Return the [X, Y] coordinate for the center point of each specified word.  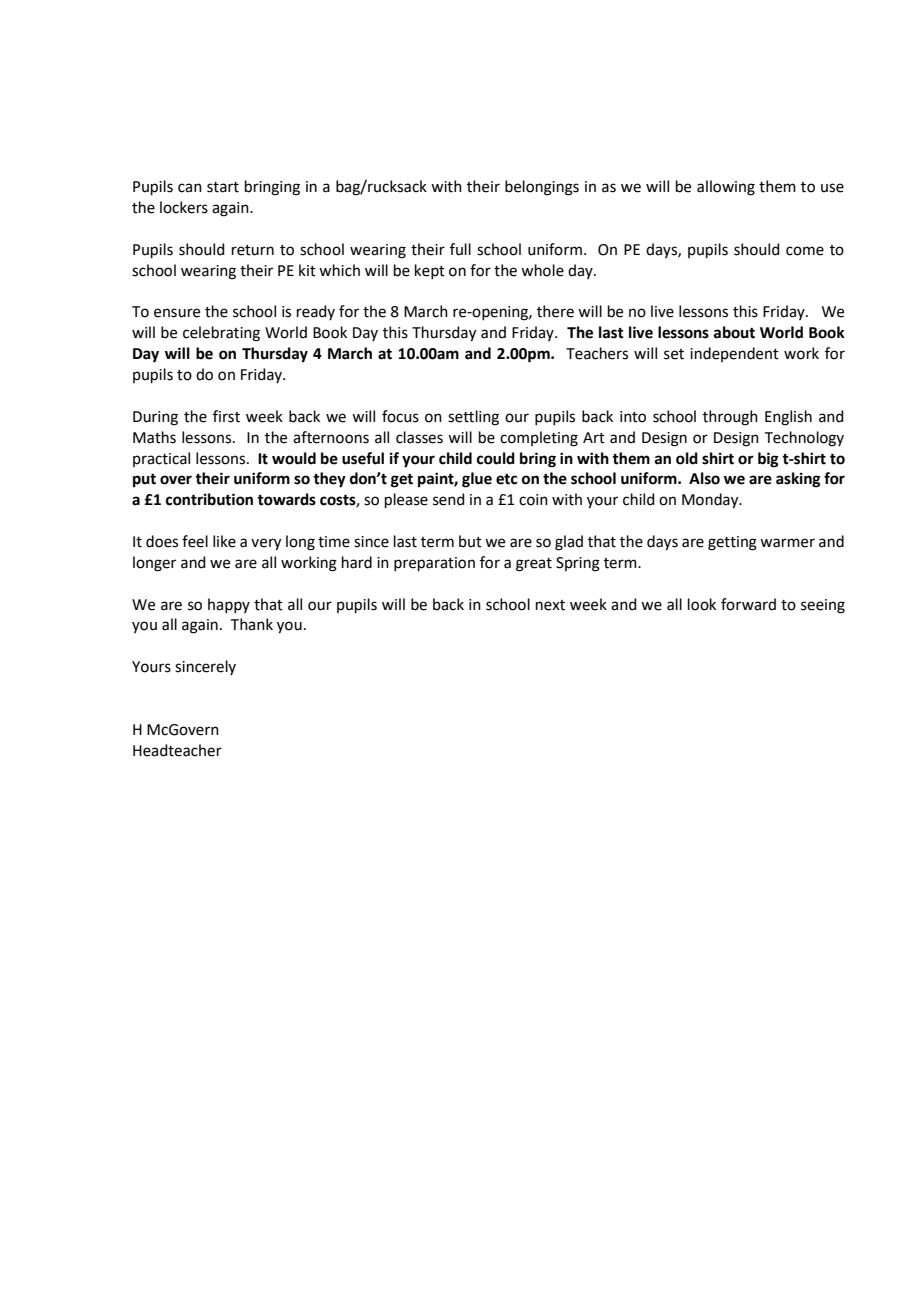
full [460, 249]
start [223, 187]
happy [229, 605]
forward [748, 604]
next [550, 605]
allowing [726, 188]
